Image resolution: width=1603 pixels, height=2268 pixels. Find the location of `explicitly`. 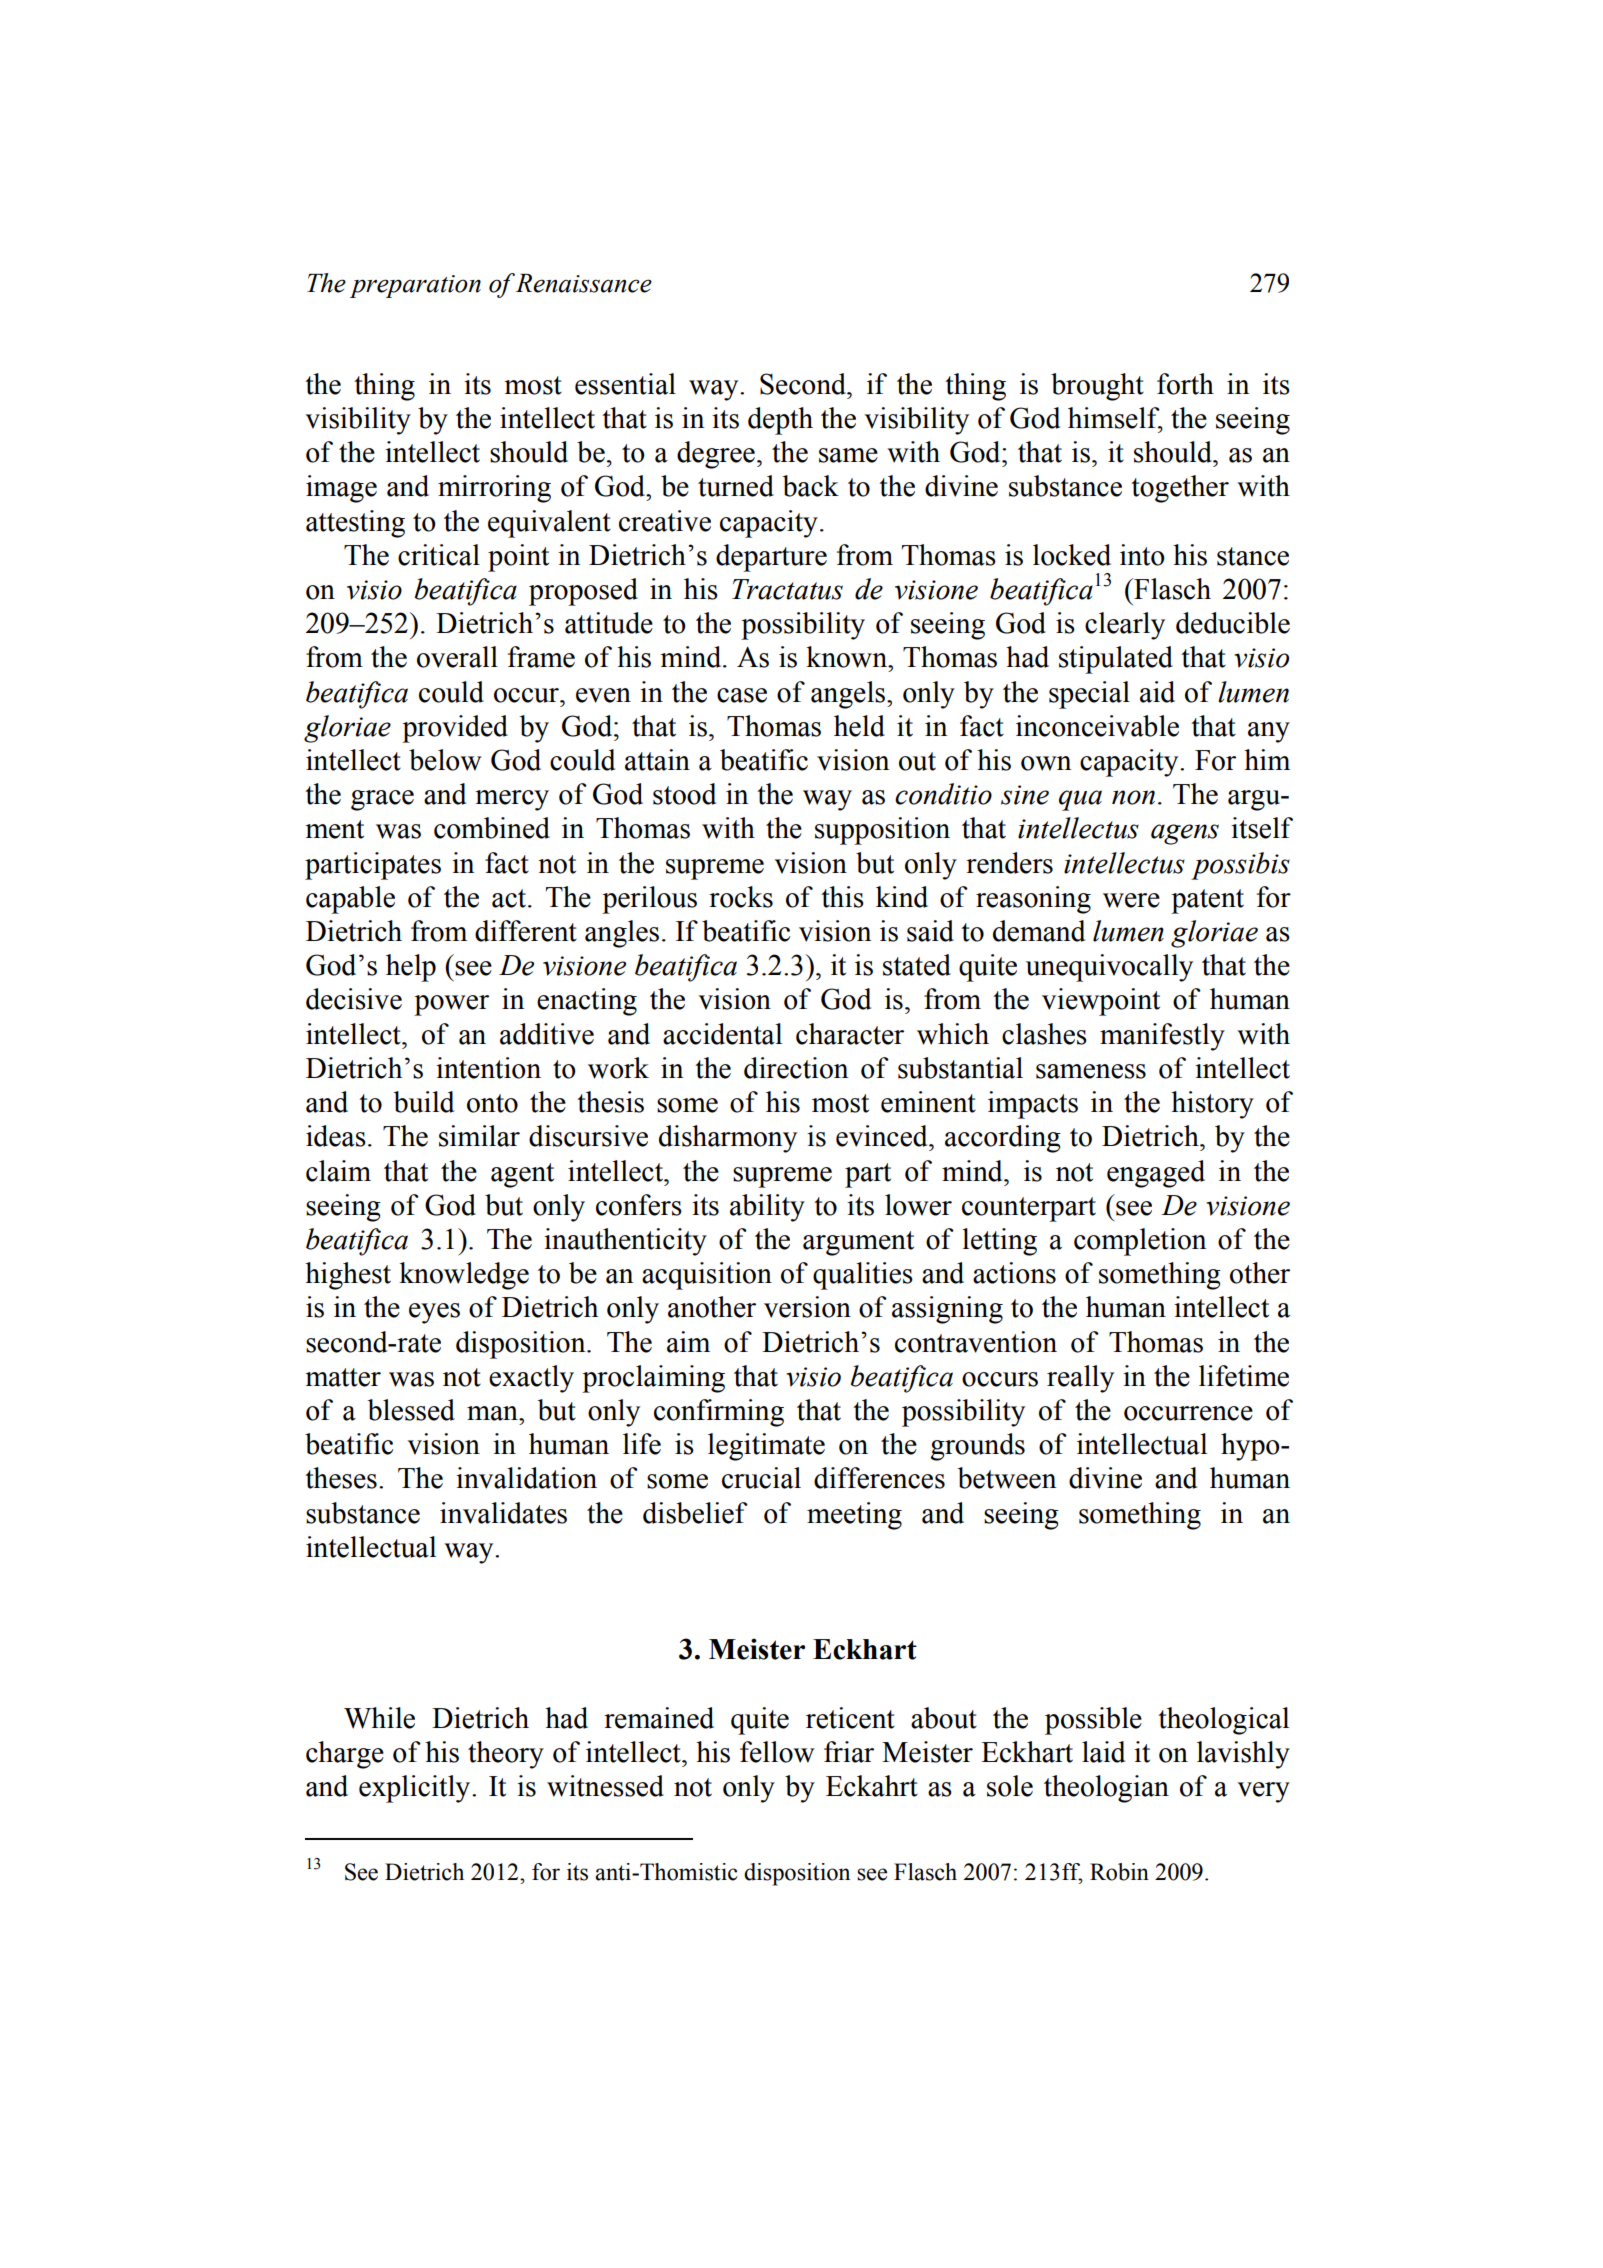

explicitly is located at coordinates (416, 1789).
